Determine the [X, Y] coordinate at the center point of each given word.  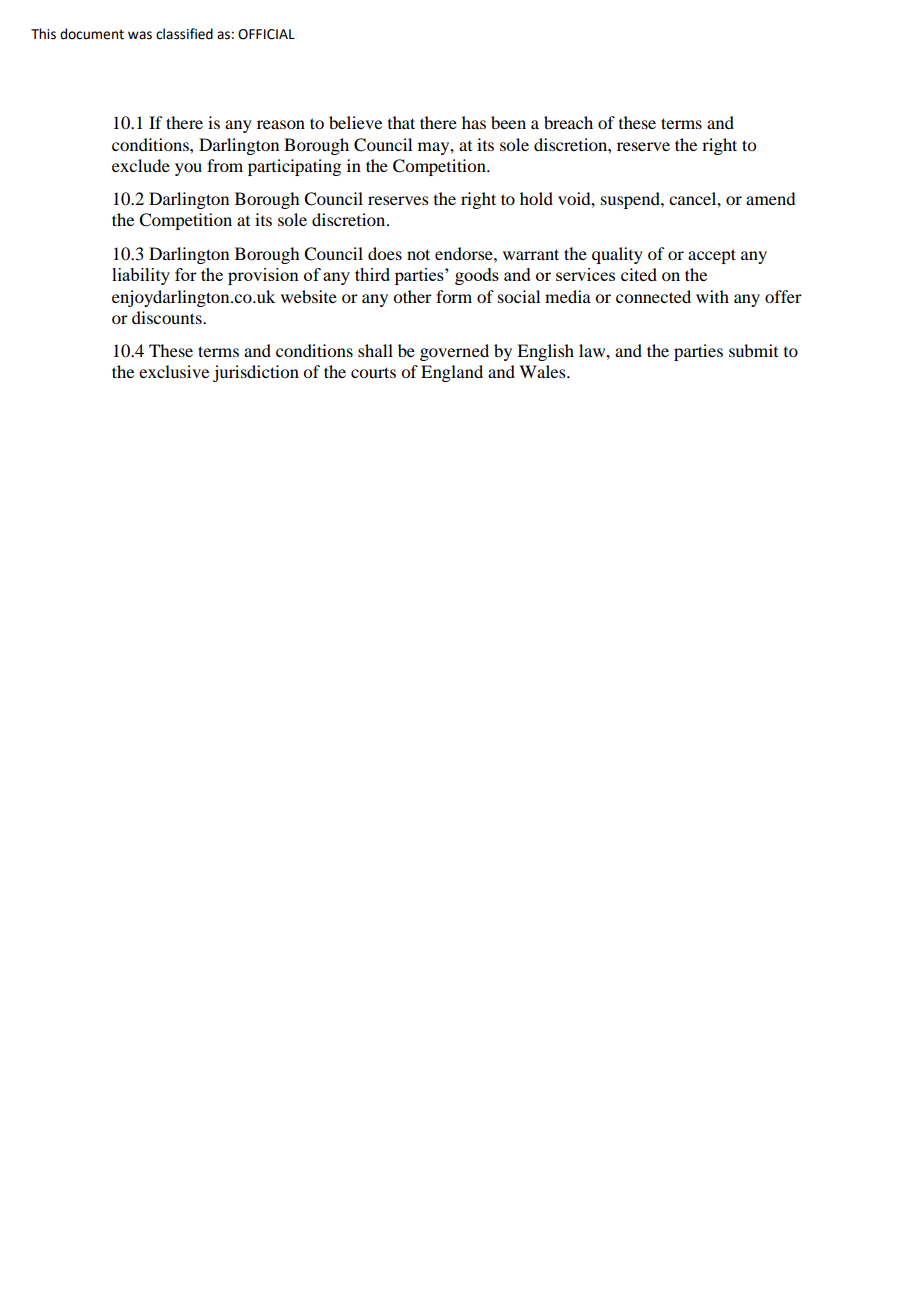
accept [712, 256]
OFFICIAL [266, 34]
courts [373, 372]
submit [753, 350]
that [401, 122]
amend [770, 198]
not [418, 254]
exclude [141, 165]
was [140, 35]
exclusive [174, 371]
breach [568, 122]
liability [141, 276]
